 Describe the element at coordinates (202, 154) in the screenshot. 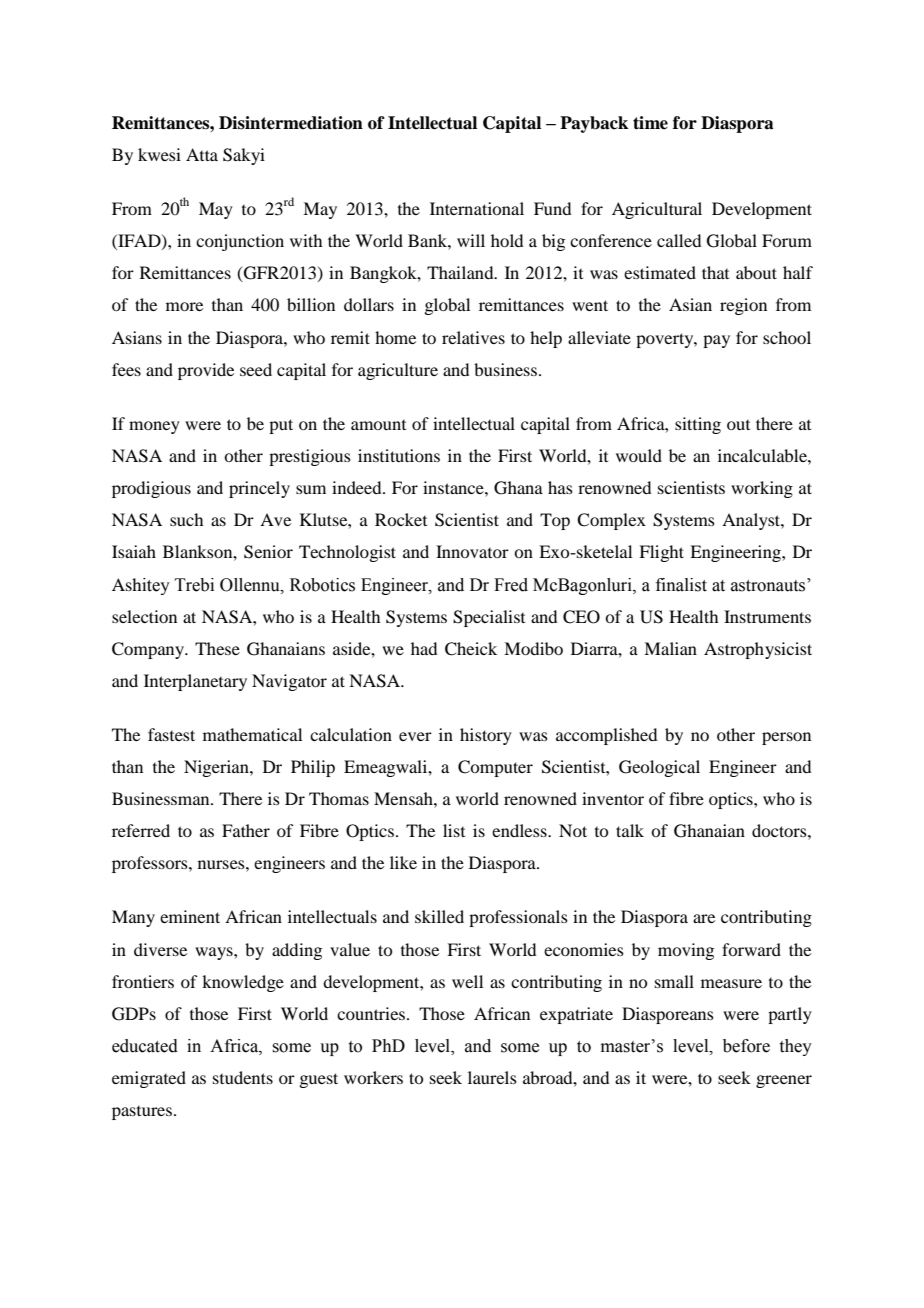

I see `Atta` at that location.
